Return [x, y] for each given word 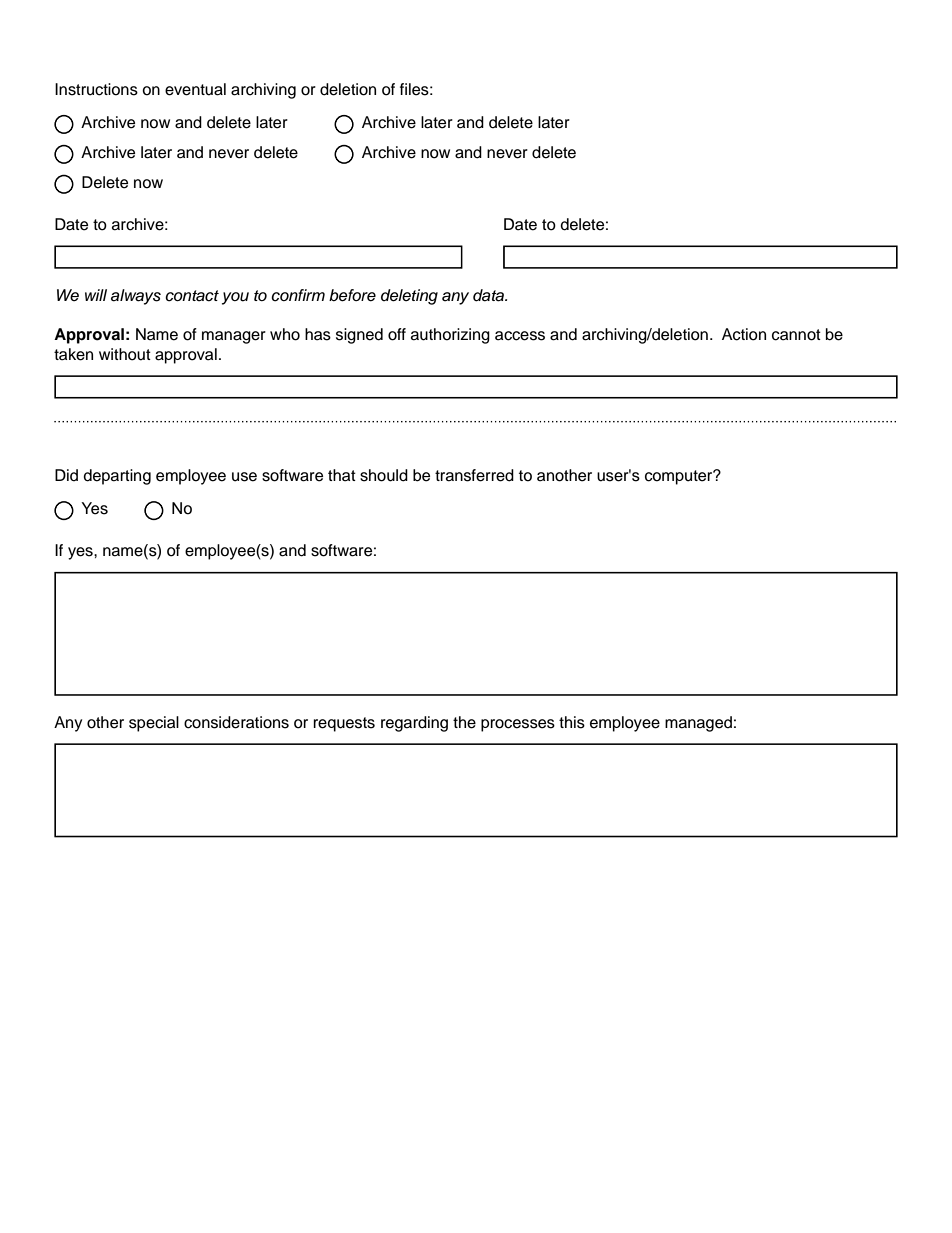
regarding [414, 724]
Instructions [96, 89]
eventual [195, 89]
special [154, 724]
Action [744, 334]
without [125, 354]
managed [698, 724]
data [489, 295]
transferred [474, 475]
